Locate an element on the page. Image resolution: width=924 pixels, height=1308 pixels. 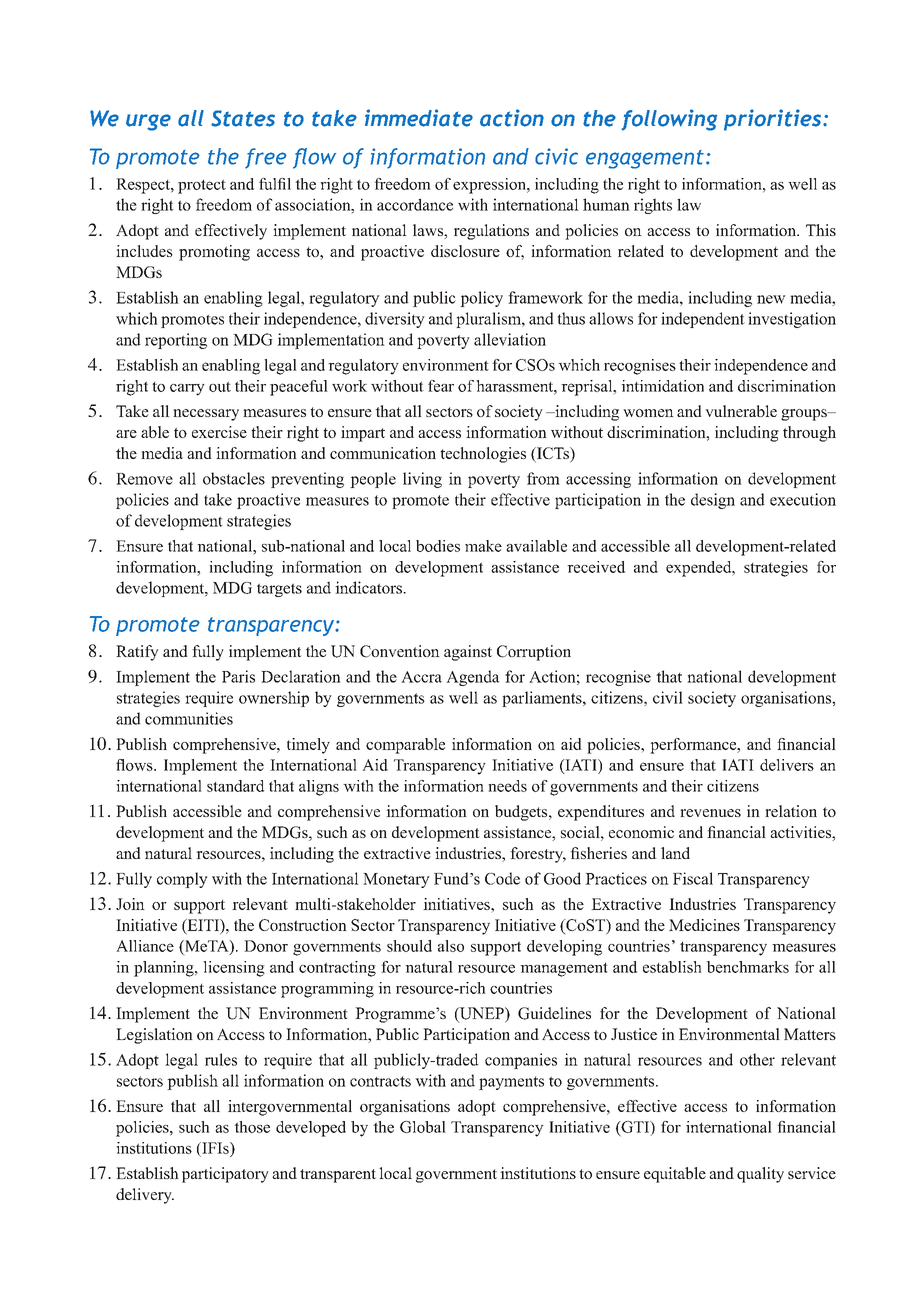
protect is located at coordinates (202, 186).
